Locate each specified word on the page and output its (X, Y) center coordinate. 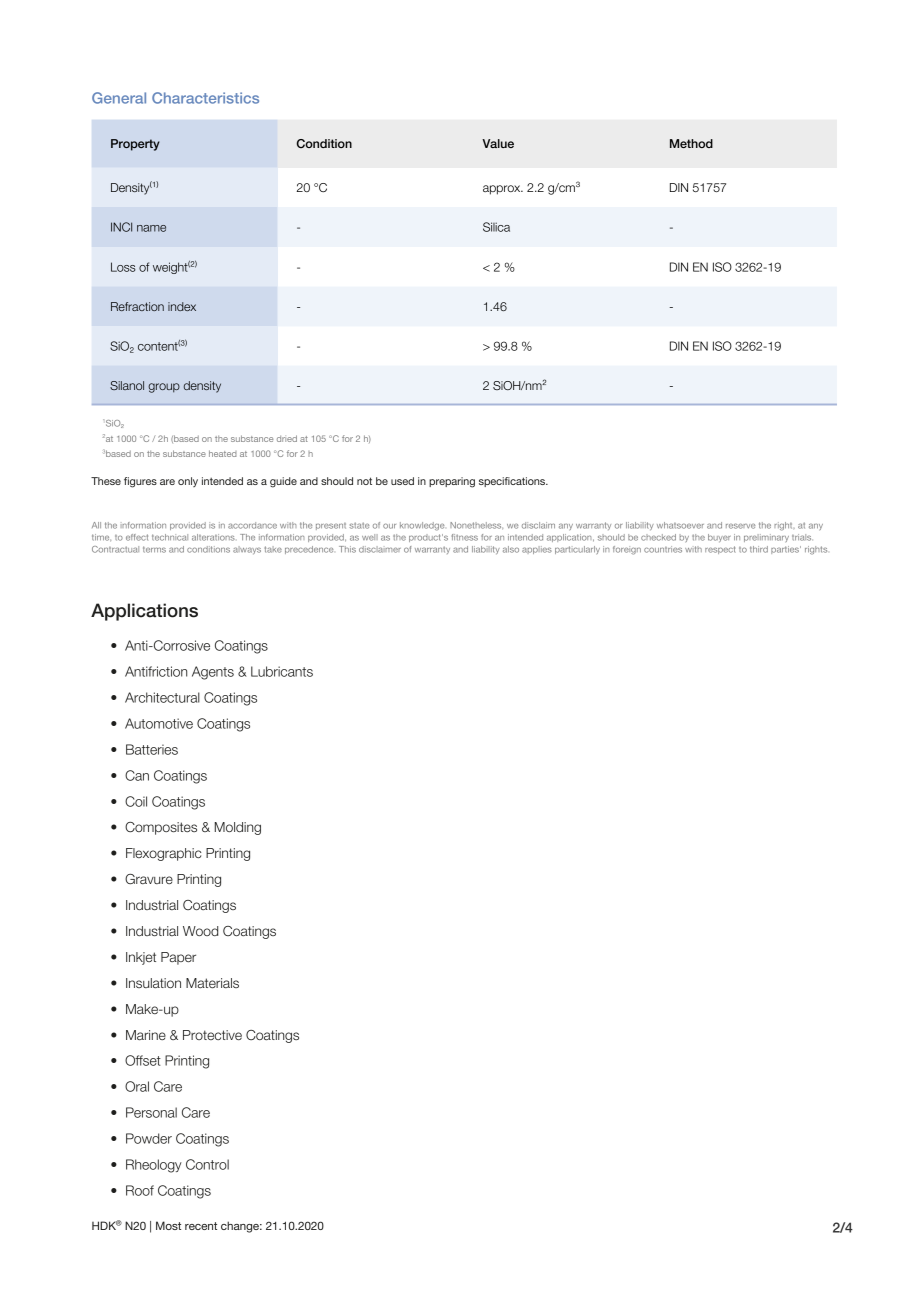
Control (207, 1164)
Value (498, 143)
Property (135, 145)
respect (720, 550)
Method (691, 143)
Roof (140, 1190)
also (511, 549)
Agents (213, 673)
